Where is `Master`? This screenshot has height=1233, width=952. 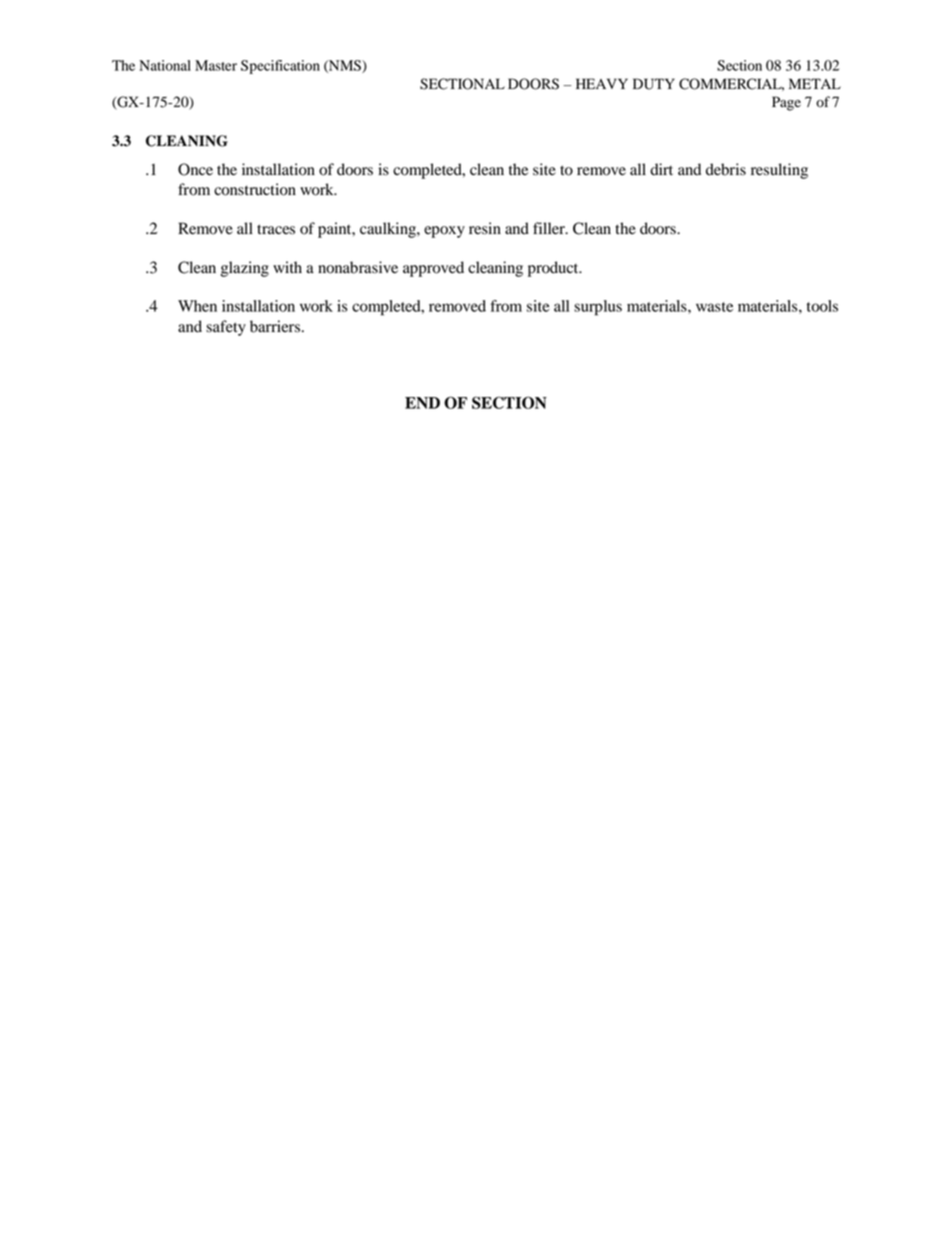 Master is located at coordinates (216, 65).
